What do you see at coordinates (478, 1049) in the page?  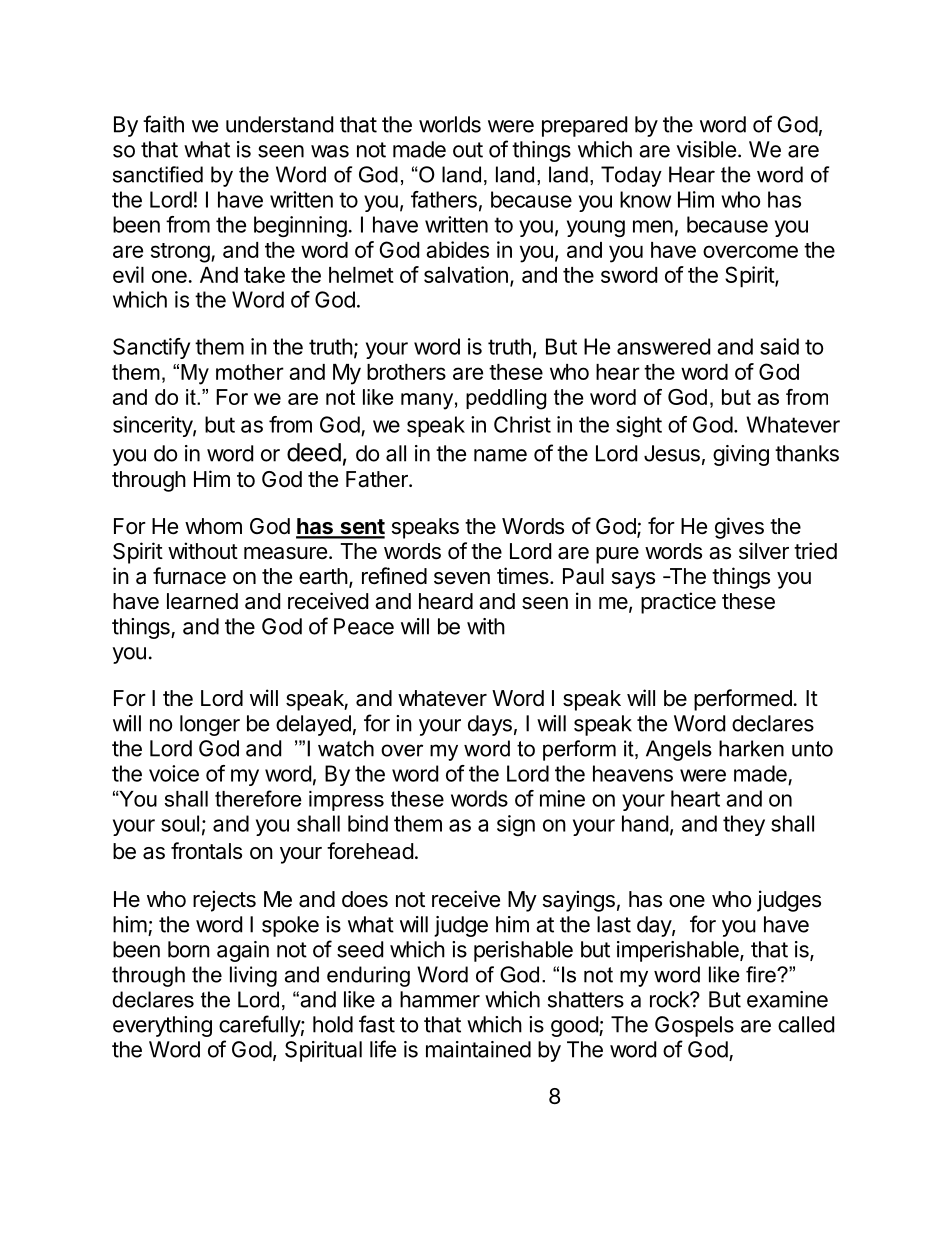 I see `maintained` at bounding box center [478, 1049].
